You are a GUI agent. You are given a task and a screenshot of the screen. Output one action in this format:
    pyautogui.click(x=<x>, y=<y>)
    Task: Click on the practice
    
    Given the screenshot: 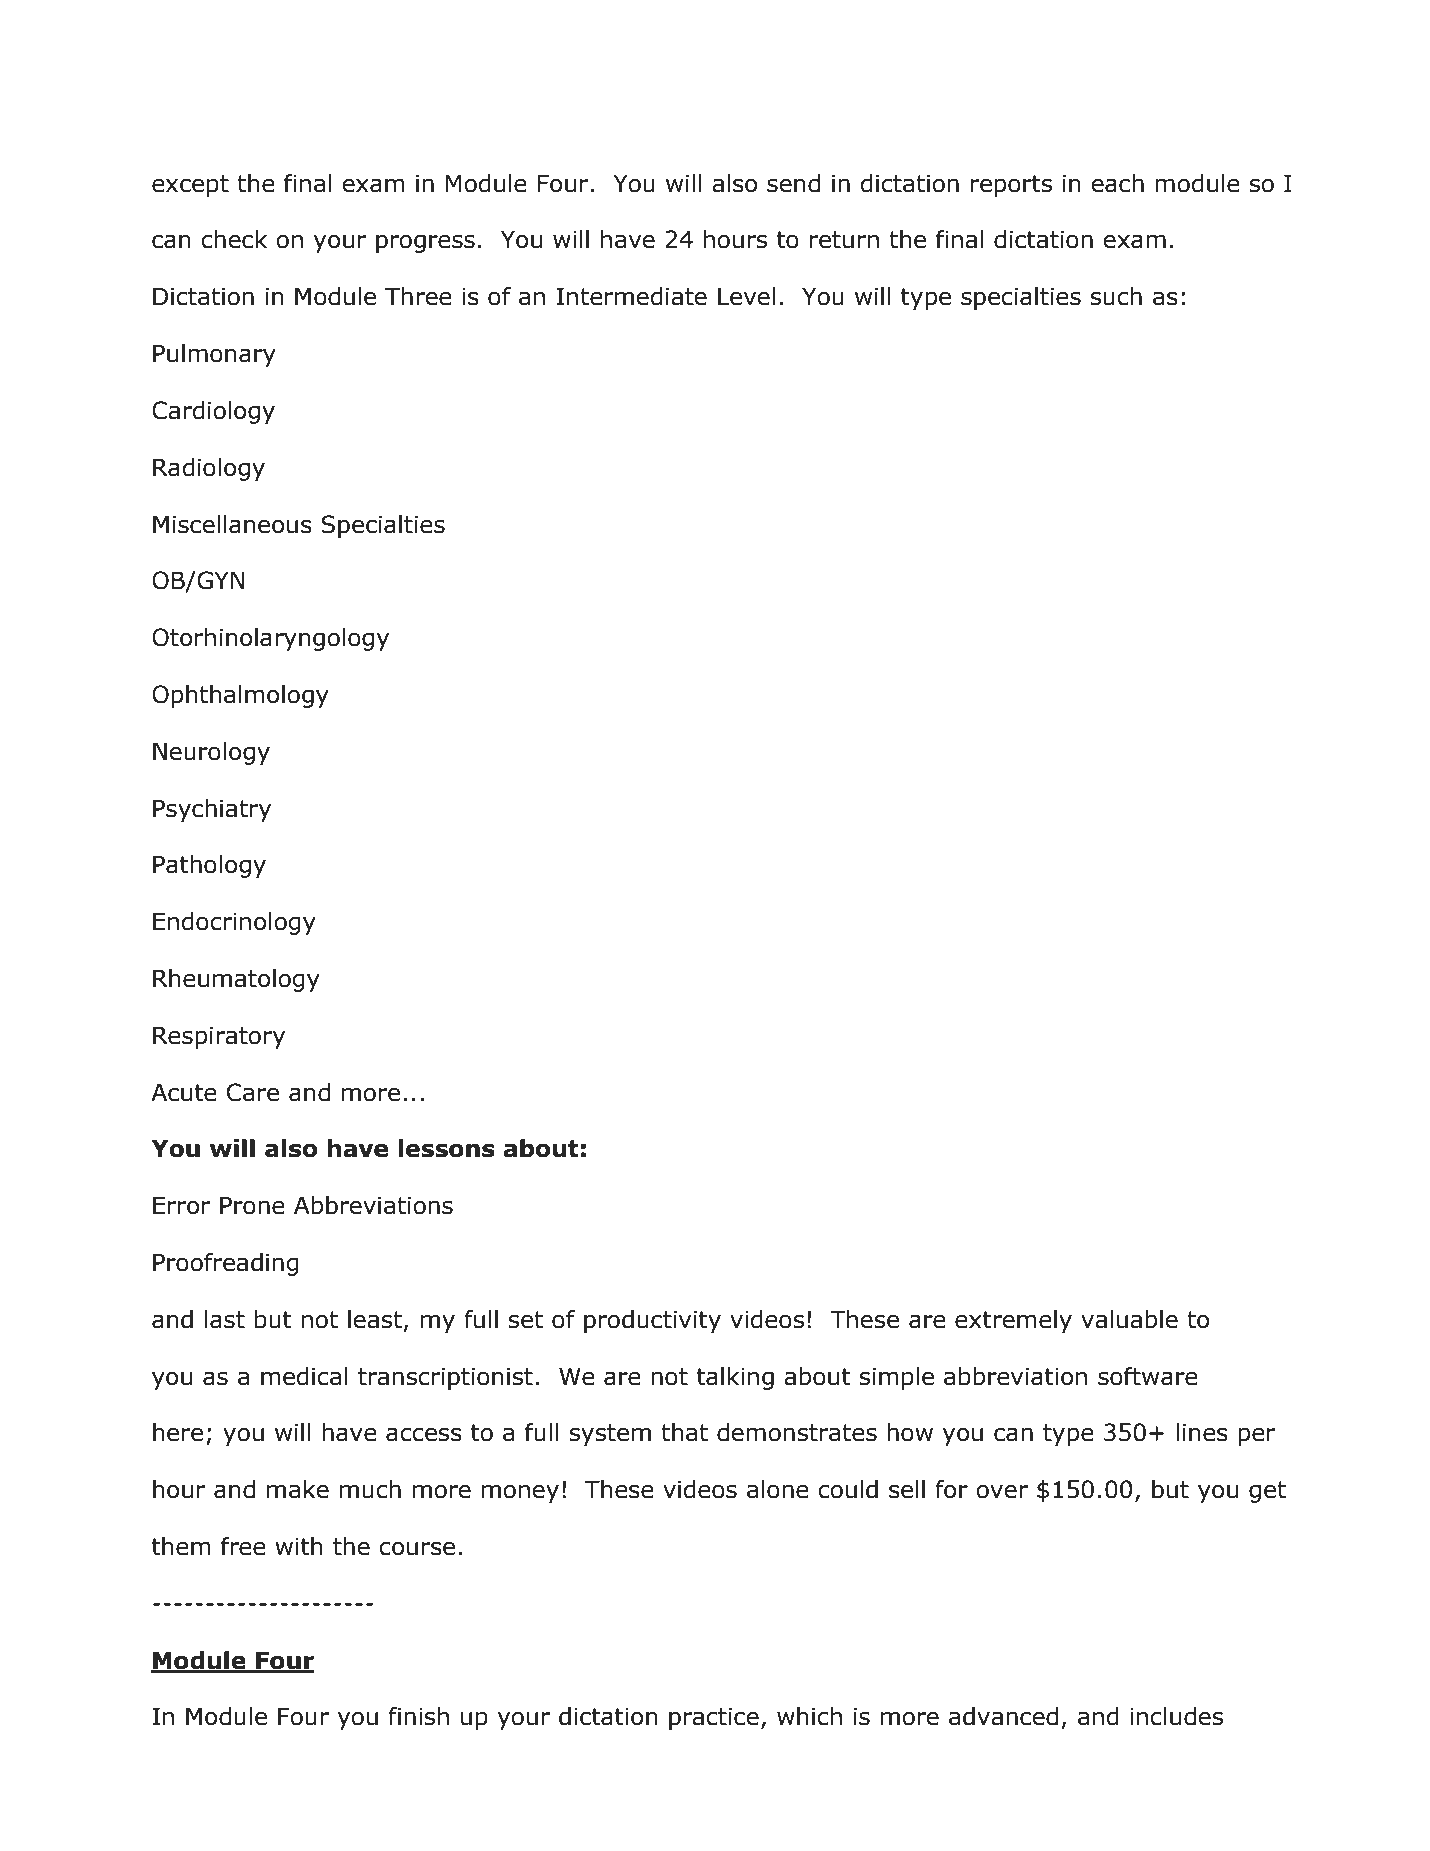 What is the action you would take?
    pyautogui.click(x=714, y=1718)
